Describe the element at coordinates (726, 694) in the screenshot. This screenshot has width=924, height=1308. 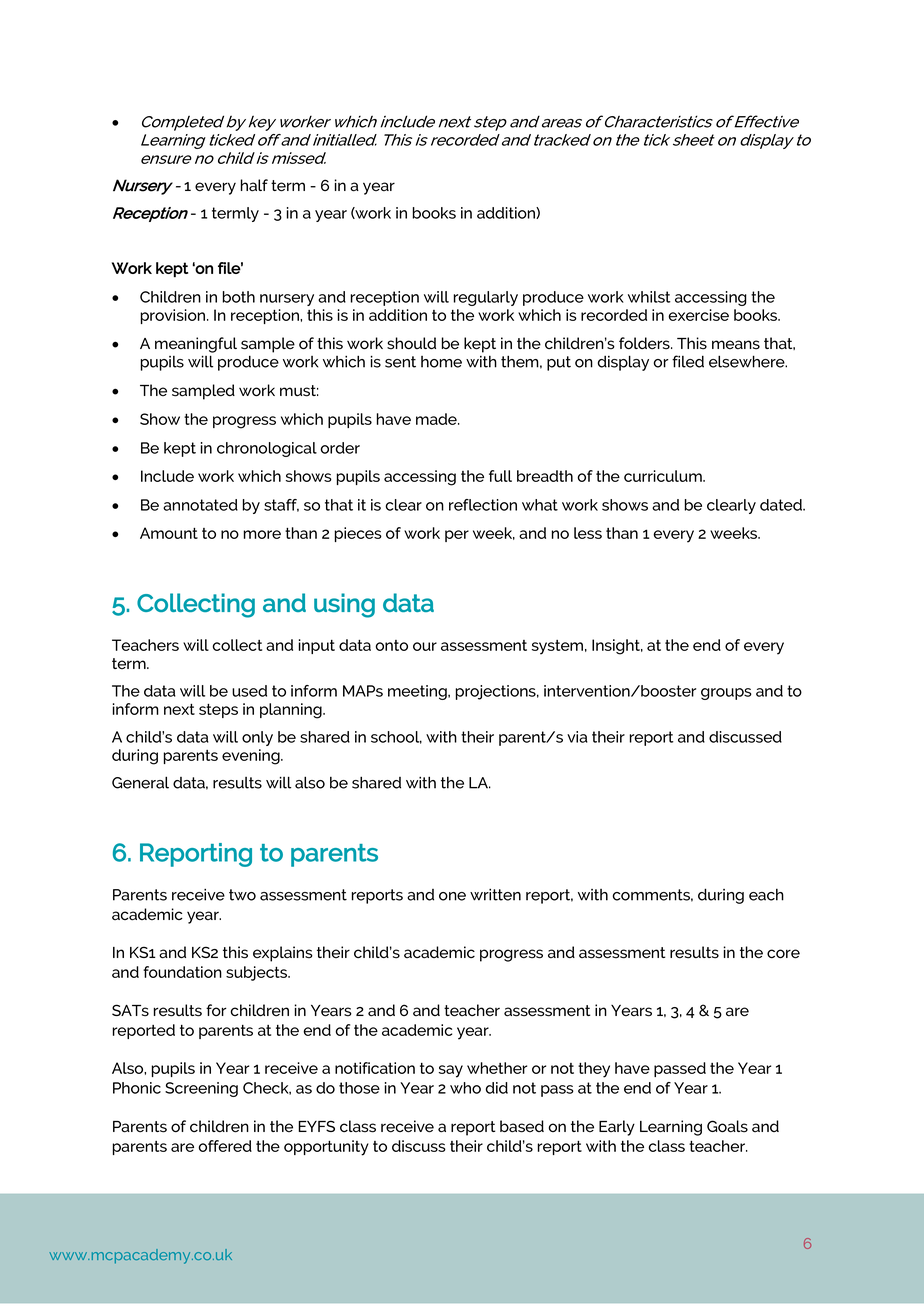
I see `groups` at that location.
